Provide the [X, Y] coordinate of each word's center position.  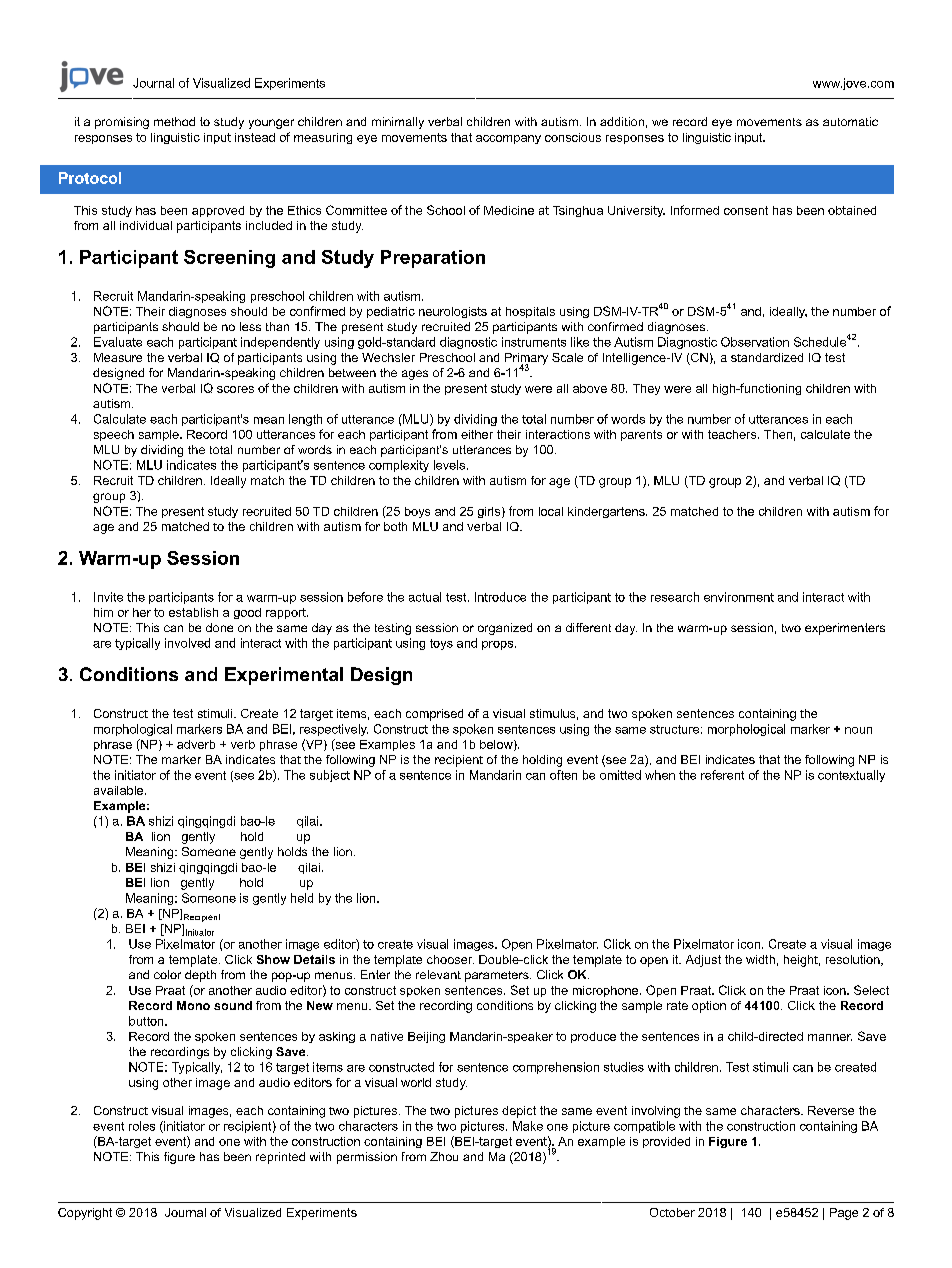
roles [142, 1126]
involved [187, 643]
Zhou [444, 1156]
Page [844, 1214]
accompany [508, 139]
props [497, 645]
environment [739, 597]
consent [746, 210]
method [174, 121]
